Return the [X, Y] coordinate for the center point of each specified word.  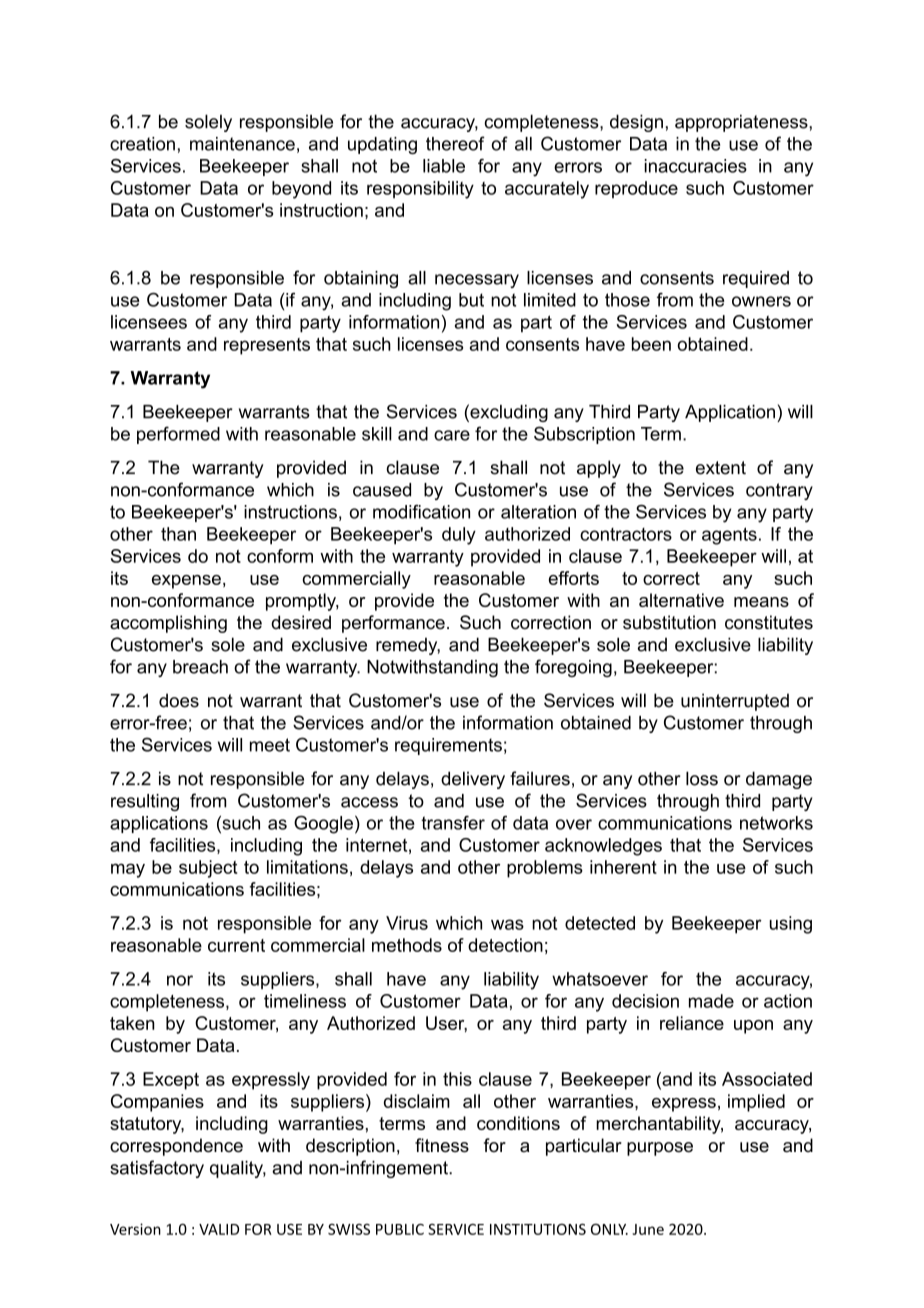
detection [505, 945]
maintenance [242, 144]
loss [702, 778]
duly [459, 536]
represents [267, 346]
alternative [681, 600]
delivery [473, 780]
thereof [455, 143]
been [651, 344]
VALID [219, 1229]
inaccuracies [695, 166]
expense [186, 582]
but [471, 300]
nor [180, 980]
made [711, 1001]
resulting [145, 802]
